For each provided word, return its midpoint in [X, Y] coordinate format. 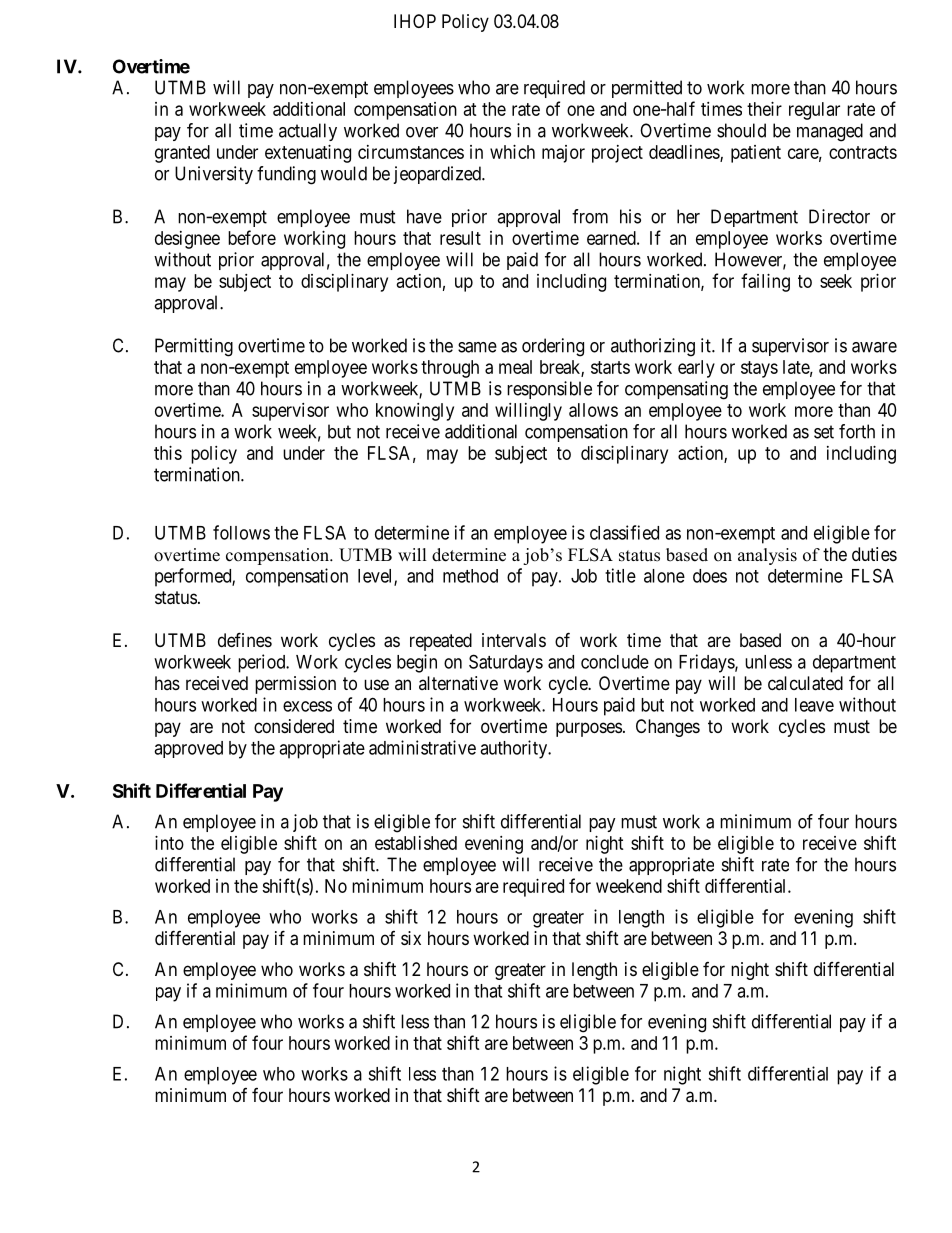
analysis [767, 556]
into [169, 843]
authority [515, 749]
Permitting [194, 347]
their [764, 109]
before [252, 237]
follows [241, 532]
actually [308, 132]
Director [839, 216]
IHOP [415, 21]
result [460, 238]
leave [814, 705]
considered [294, 726]
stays [759, 369]
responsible [549, 390]
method [470, 576]
